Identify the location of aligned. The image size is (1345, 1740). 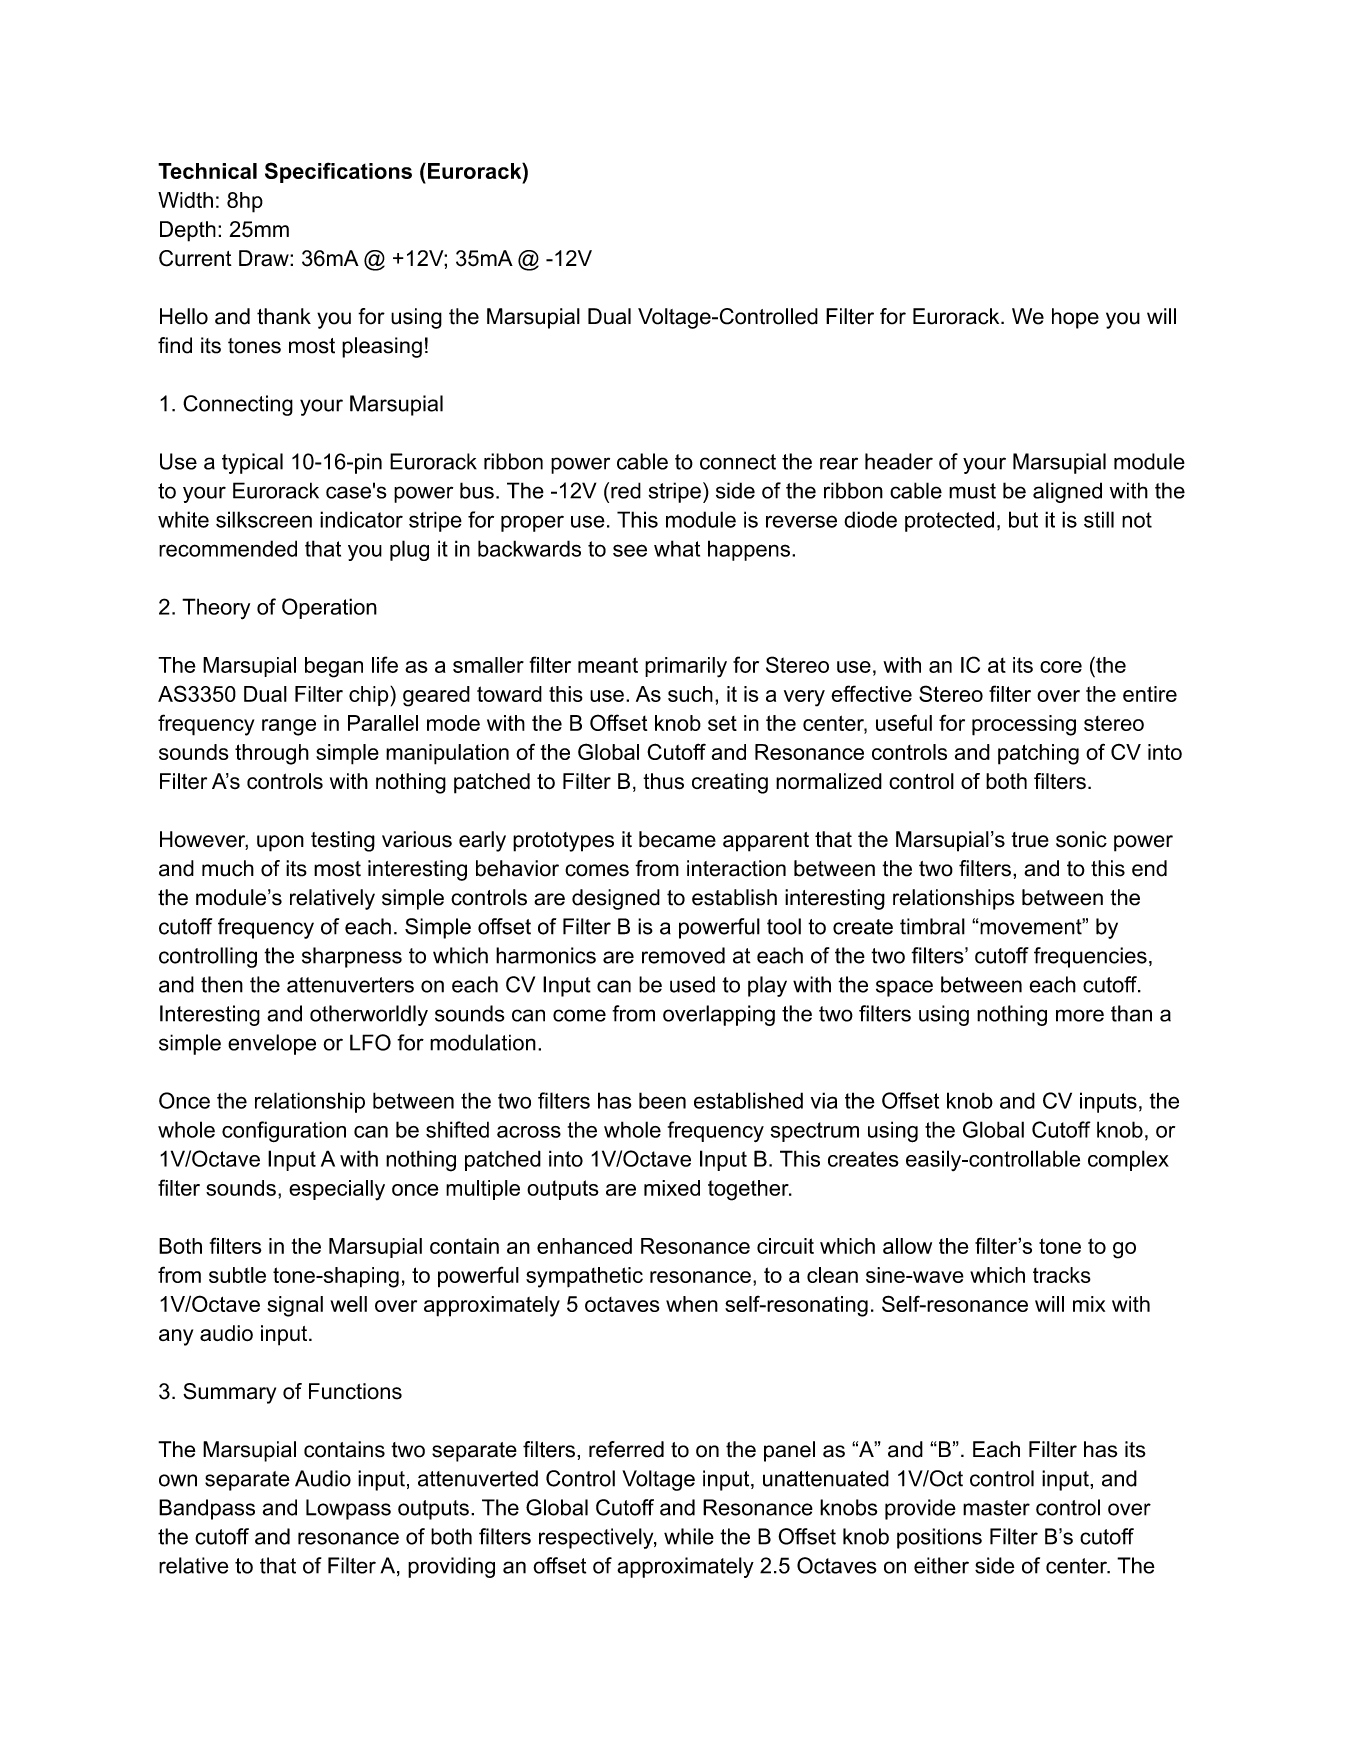
(1067, 492).
